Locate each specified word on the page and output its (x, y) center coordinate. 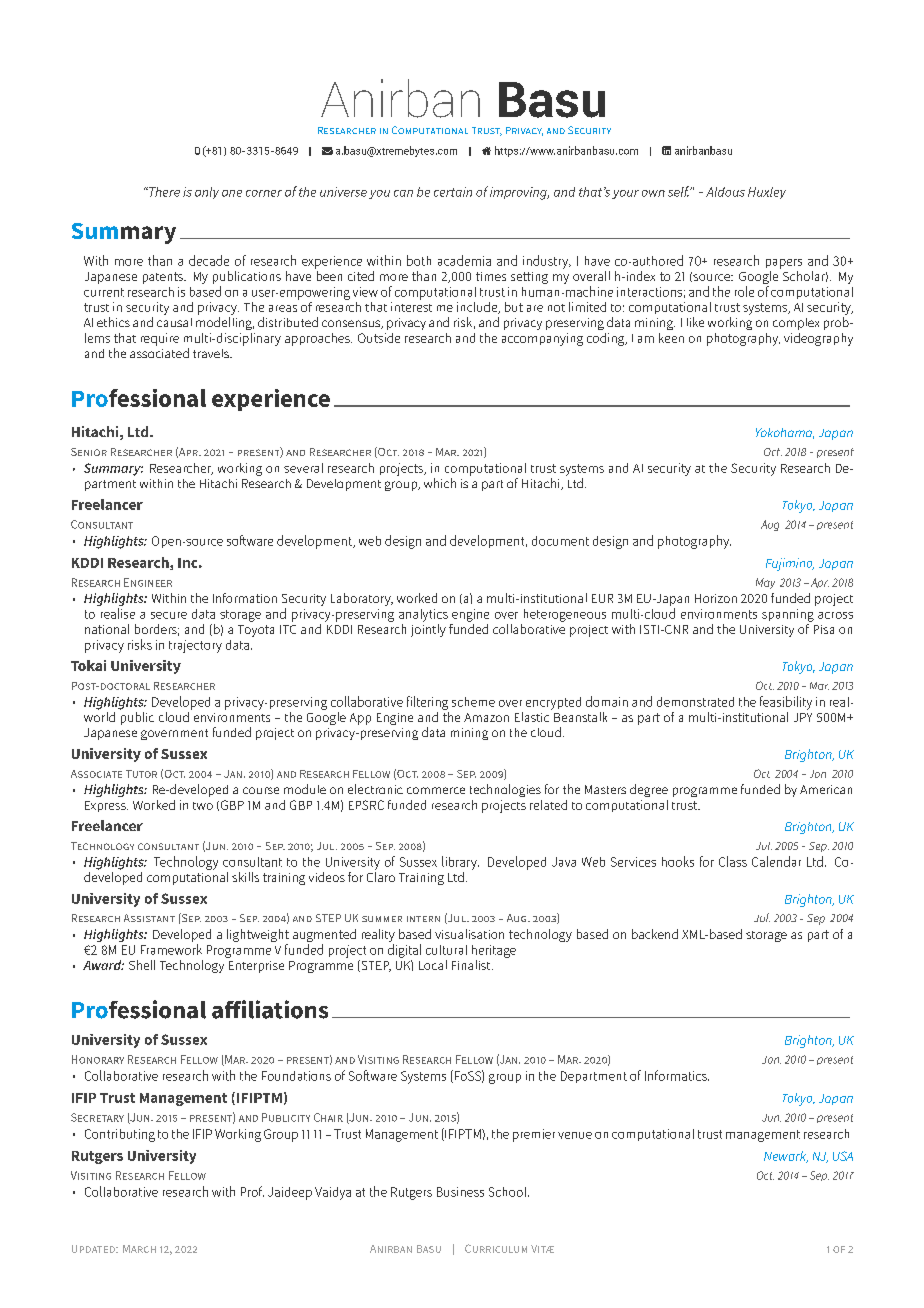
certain (453, 192)
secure (169, 615)
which (440, 483)
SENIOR (89, 452)
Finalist (472, 965)
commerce (436, 790)
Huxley (767, 193)
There (163, 192)
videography (818, 339)
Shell (142, 965)
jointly (428, 629)
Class (733, 861)
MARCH (139, 1249)
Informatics (677, 1075)
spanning (788, 615)
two (203, 806)
